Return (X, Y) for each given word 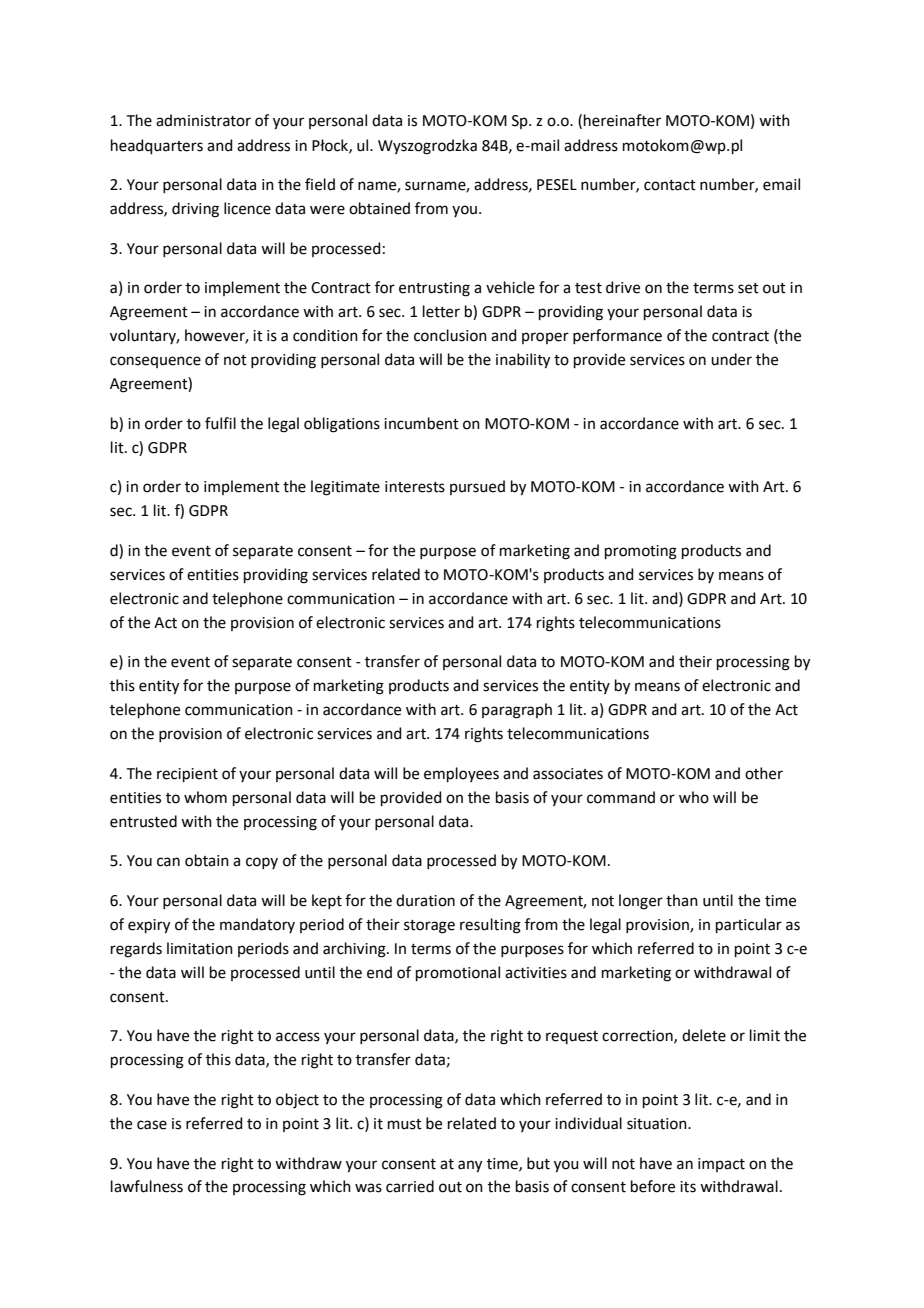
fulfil (220, 423)
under (731, 359)
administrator (203, 120)
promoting (641, 552)
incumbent (421, 423)
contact (670, 185)
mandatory (257, 925)
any (470, 1166)
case (152, 1125)
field (320, 184)
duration (425, 900)
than (682, 900)
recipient (187, 775)
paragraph (517, 711)
